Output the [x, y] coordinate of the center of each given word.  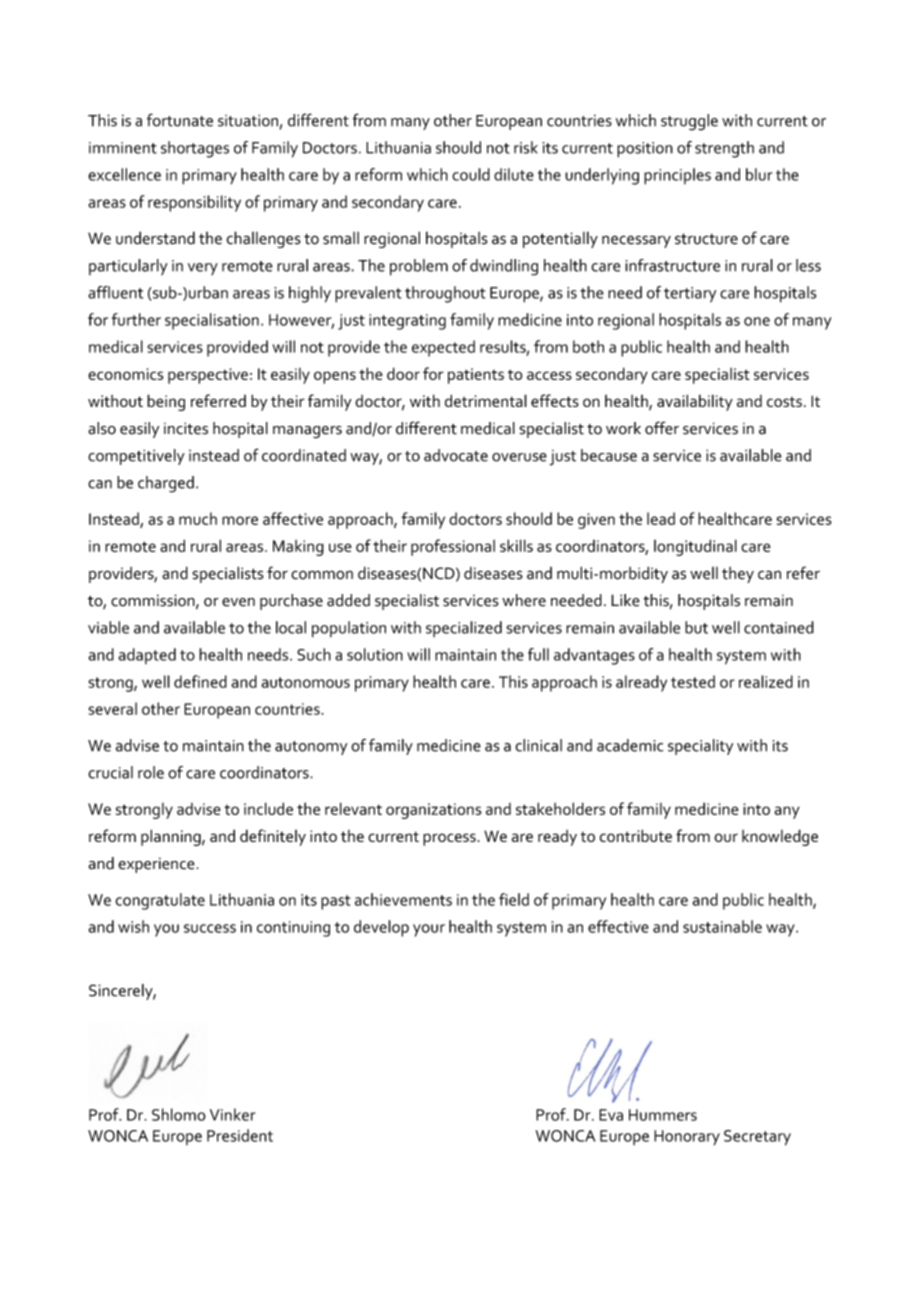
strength [724, 149]
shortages [195, 149]
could [471, 174]
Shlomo [179, 1114]
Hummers [663, 1115]
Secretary [757, 1138]
